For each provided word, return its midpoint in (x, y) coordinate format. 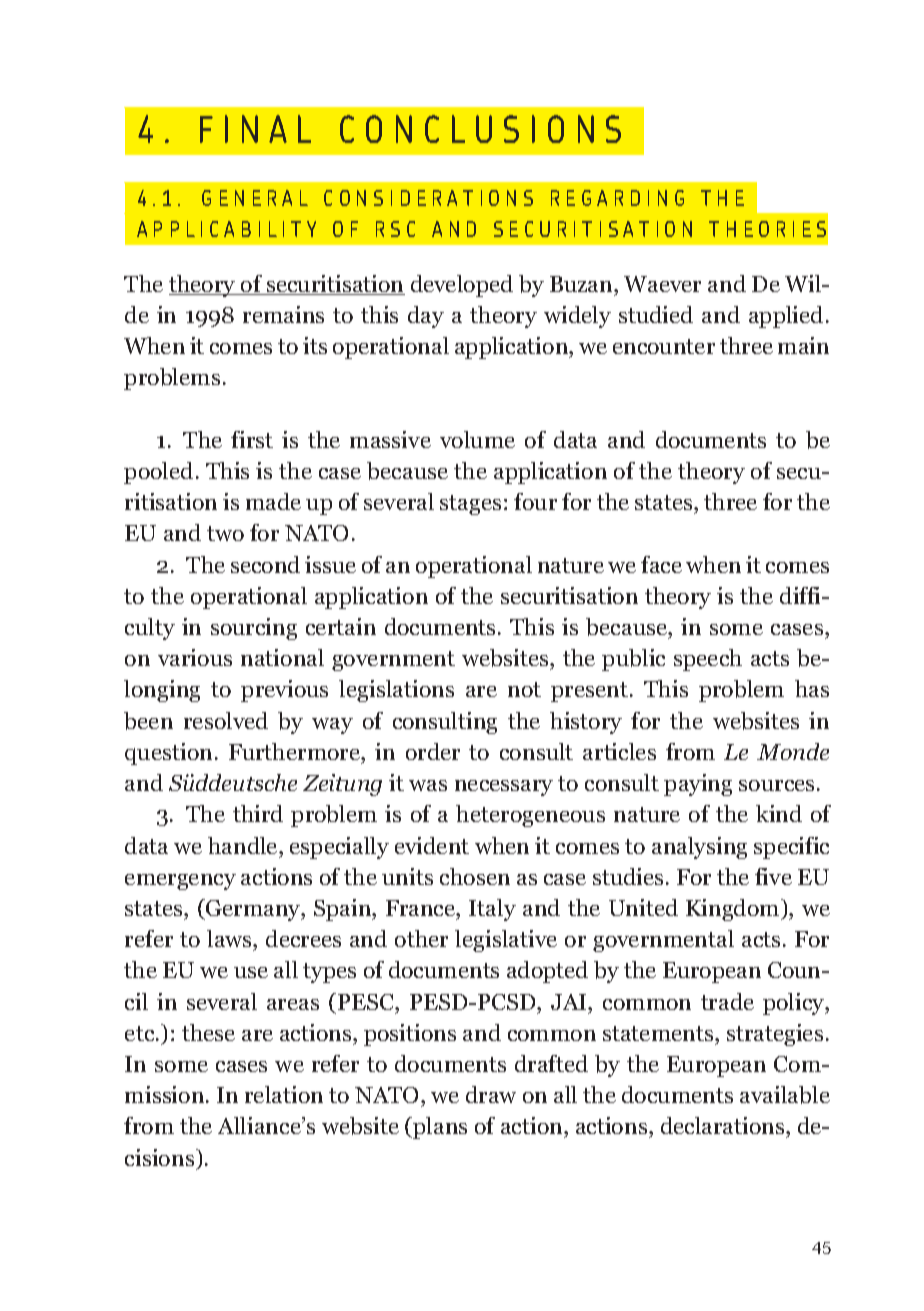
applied (786, 317)
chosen (475, 876)
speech (708, 660)
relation (284, 1094)
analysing (699, 848)
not (524, 689)
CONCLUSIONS (480, 129)
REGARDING (617, 198)
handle (244, 845)
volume (477, 439)
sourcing (254, 629)
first (252, 439)
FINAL (255, 129)
